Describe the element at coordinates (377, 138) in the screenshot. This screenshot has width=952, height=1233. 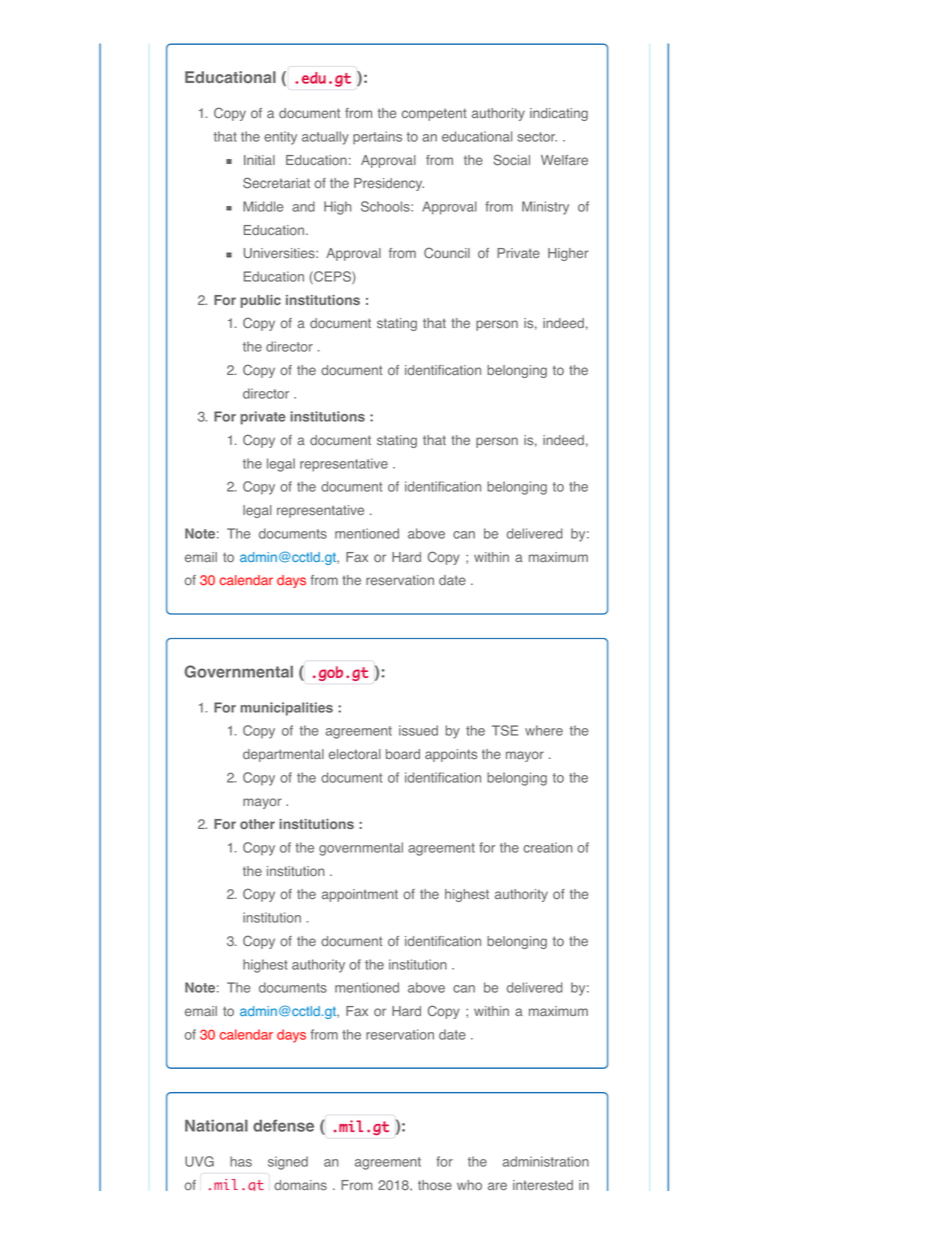
I see `pertains` at that location.
